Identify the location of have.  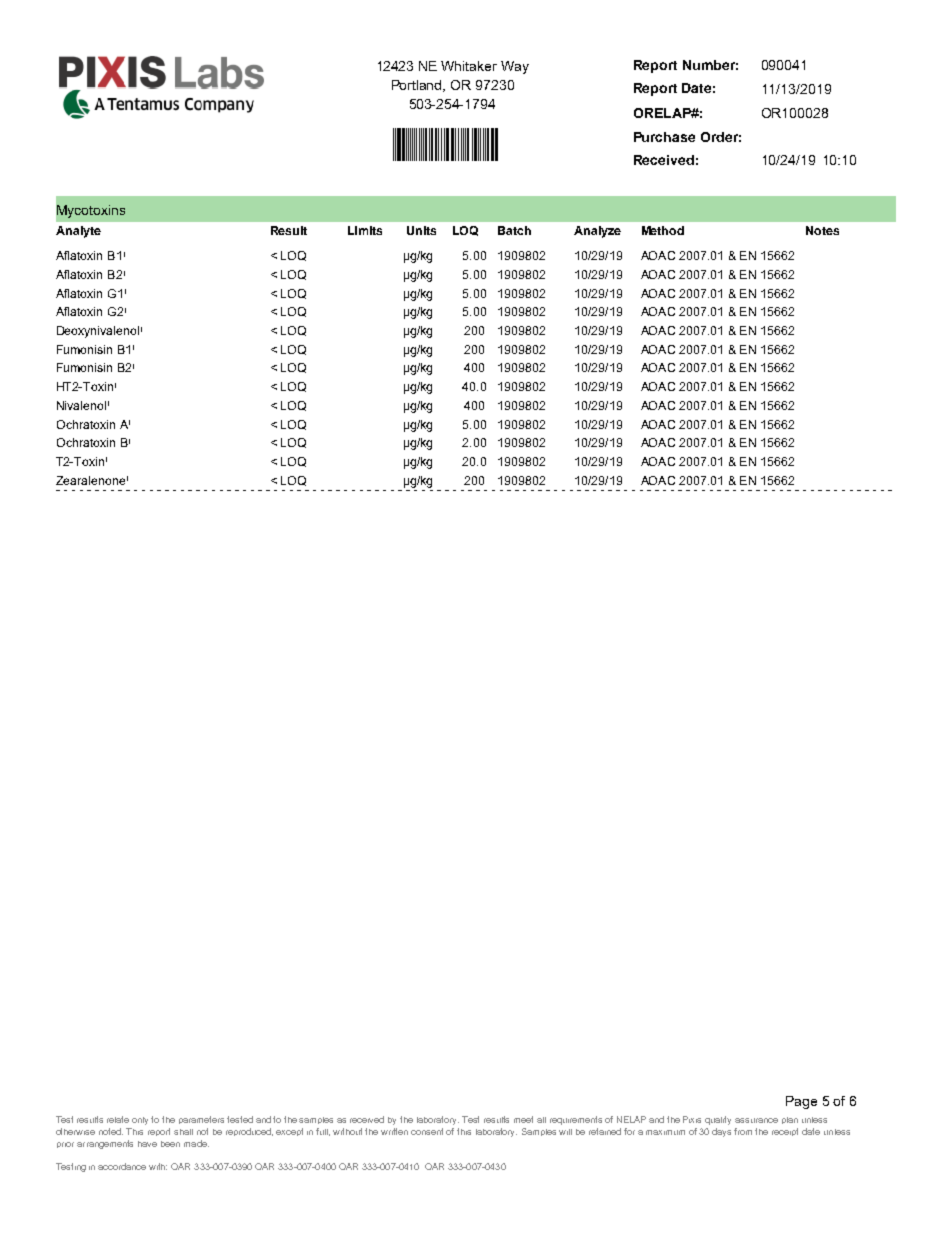
(147, 1144).
